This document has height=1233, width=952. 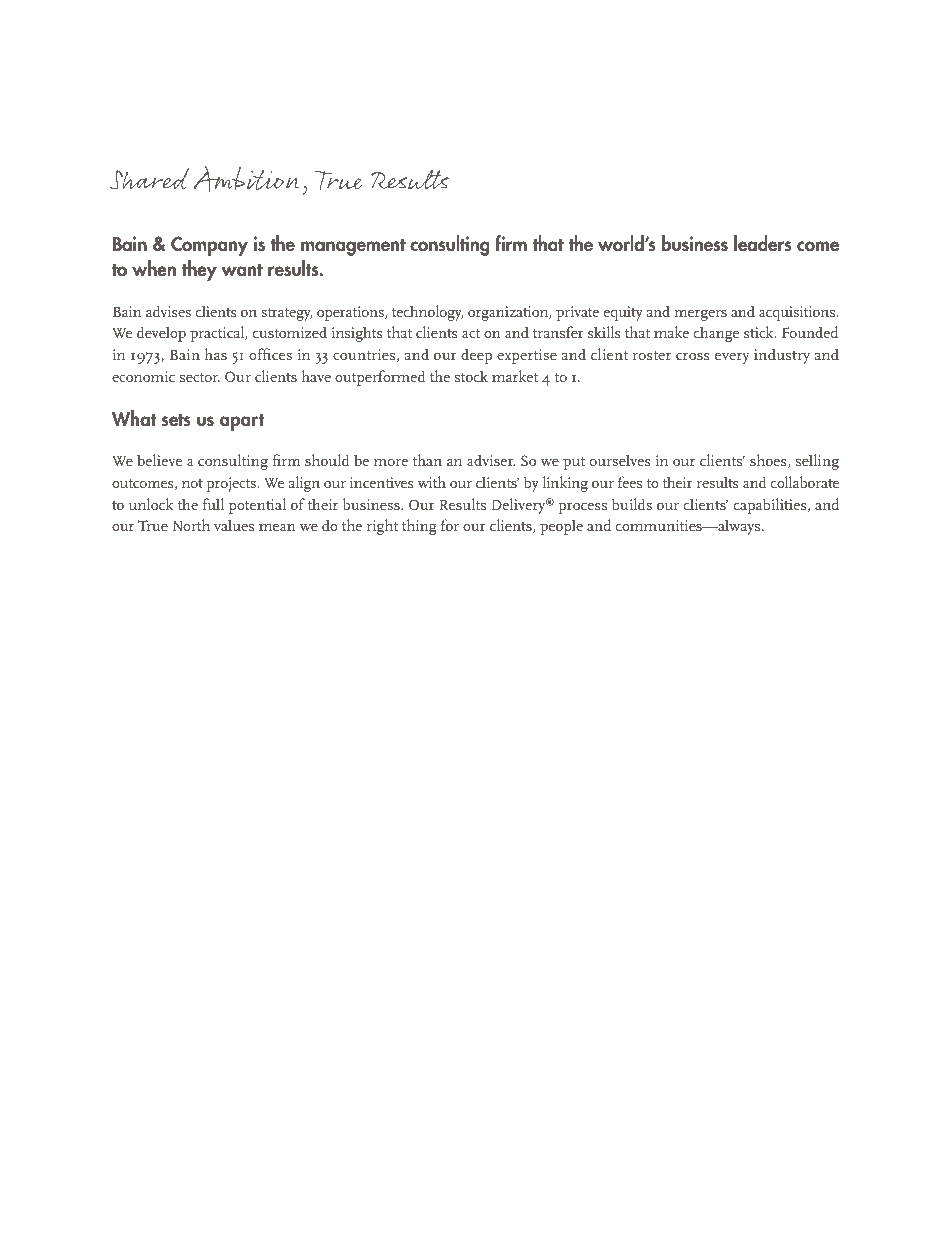 What do you see at coordinates (234, 525) in the document?
I see `values` at bounding box center [234, 525].
